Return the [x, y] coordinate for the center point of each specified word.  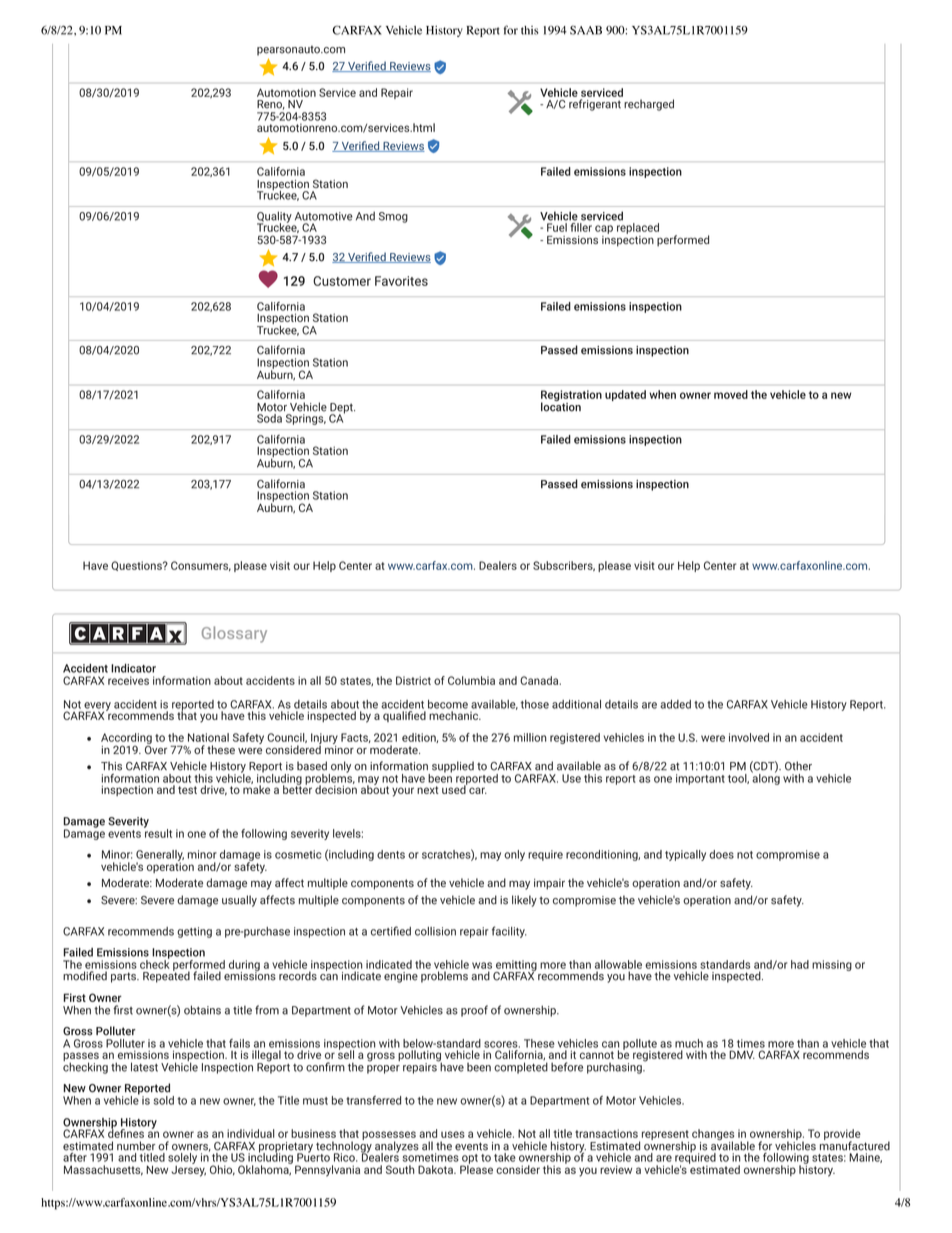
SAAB [586, 30]
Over [156, 748]
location [561, 406]
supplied [451, 768]
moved [731, 394]
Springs [306, 419]
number [136, 1146]
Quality [274, 218]
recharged [649, 105]
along [765, 778]
